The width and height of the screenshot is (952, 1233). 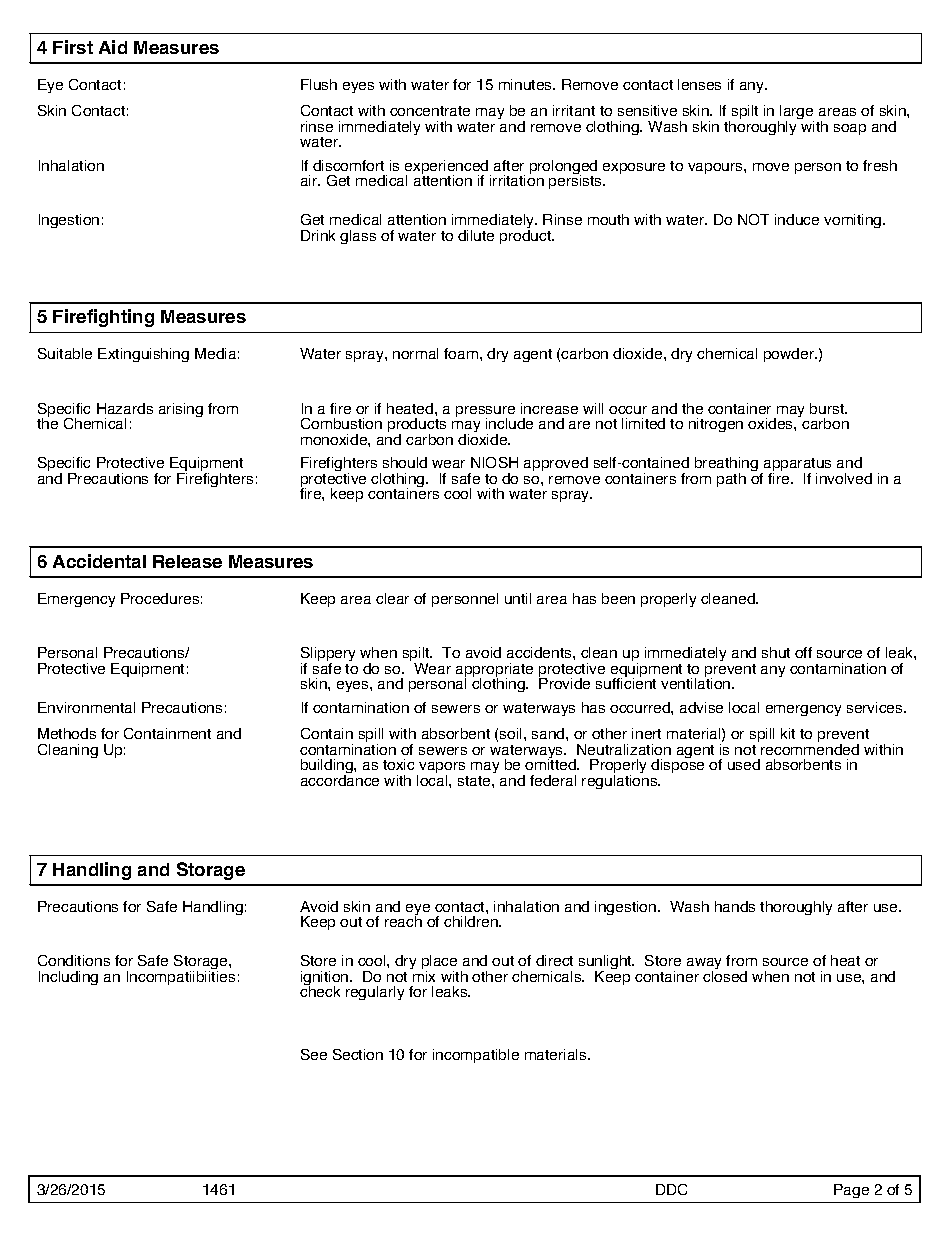 I want to click on See, so click(x=314, y=1054).
